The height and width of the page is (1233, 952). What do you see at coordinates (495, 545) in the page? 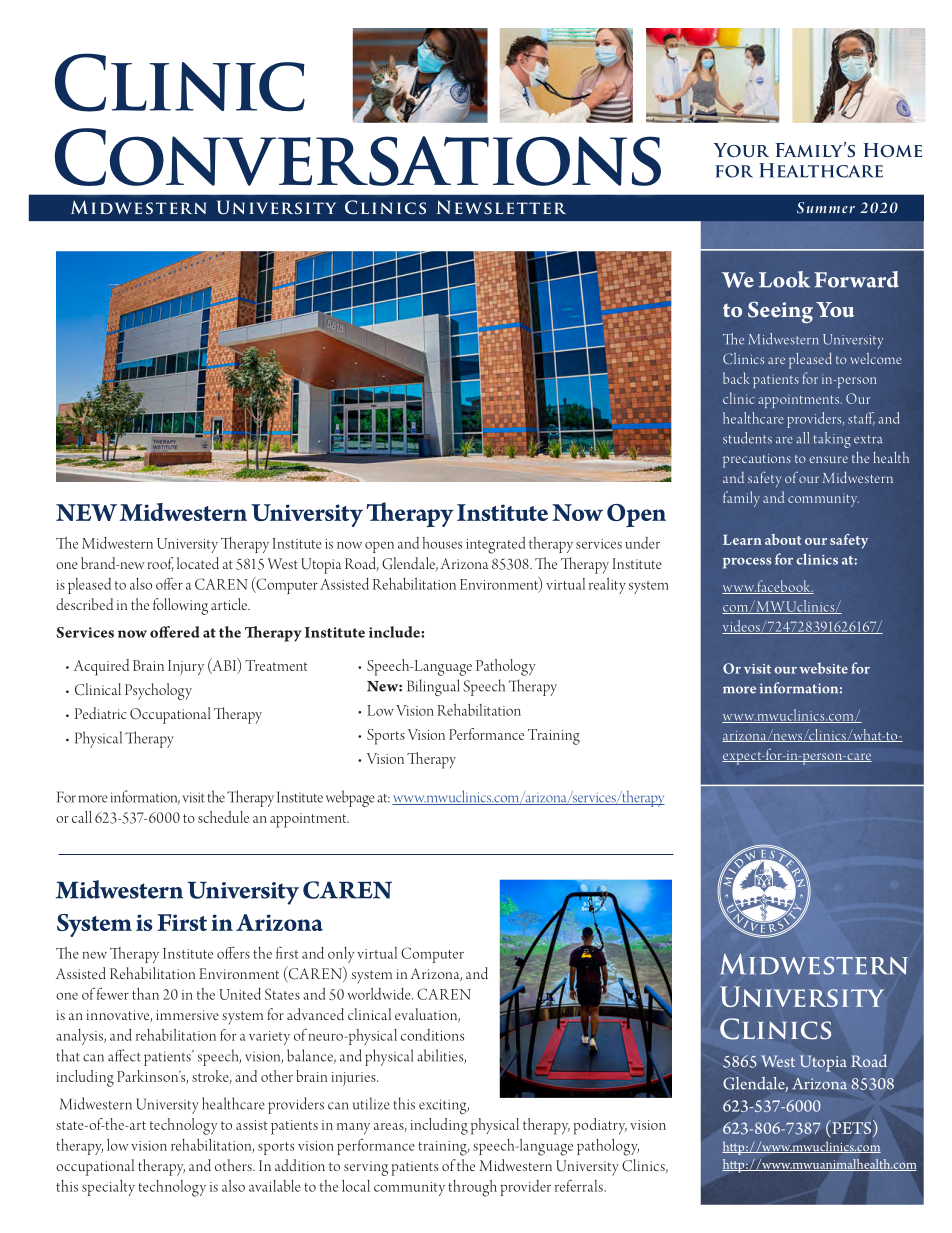
I see `integrated` at bounding box center [495, 545].
